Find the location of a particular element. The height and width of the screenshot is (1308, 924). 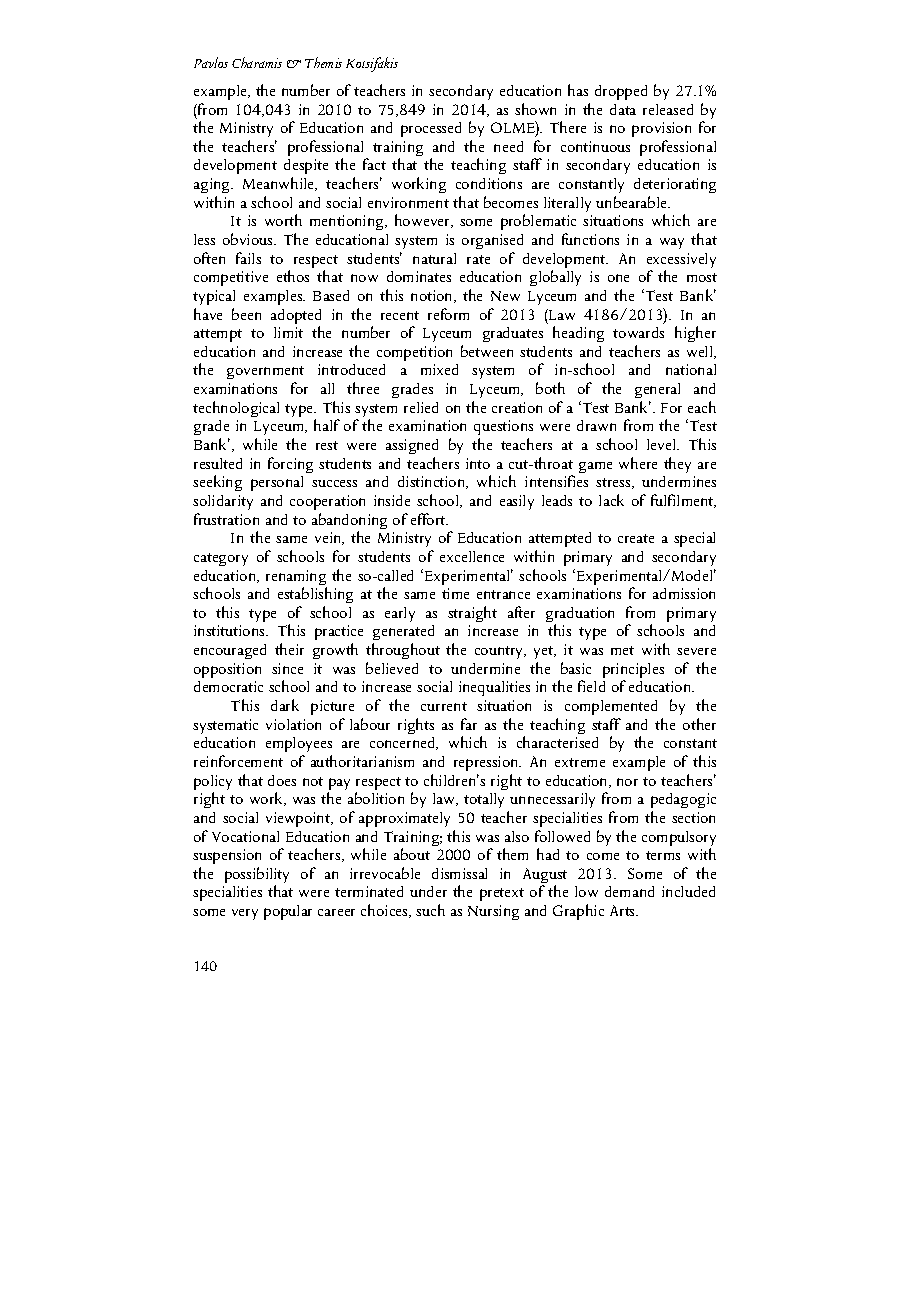

violation is located at coordinates (293, 724).
